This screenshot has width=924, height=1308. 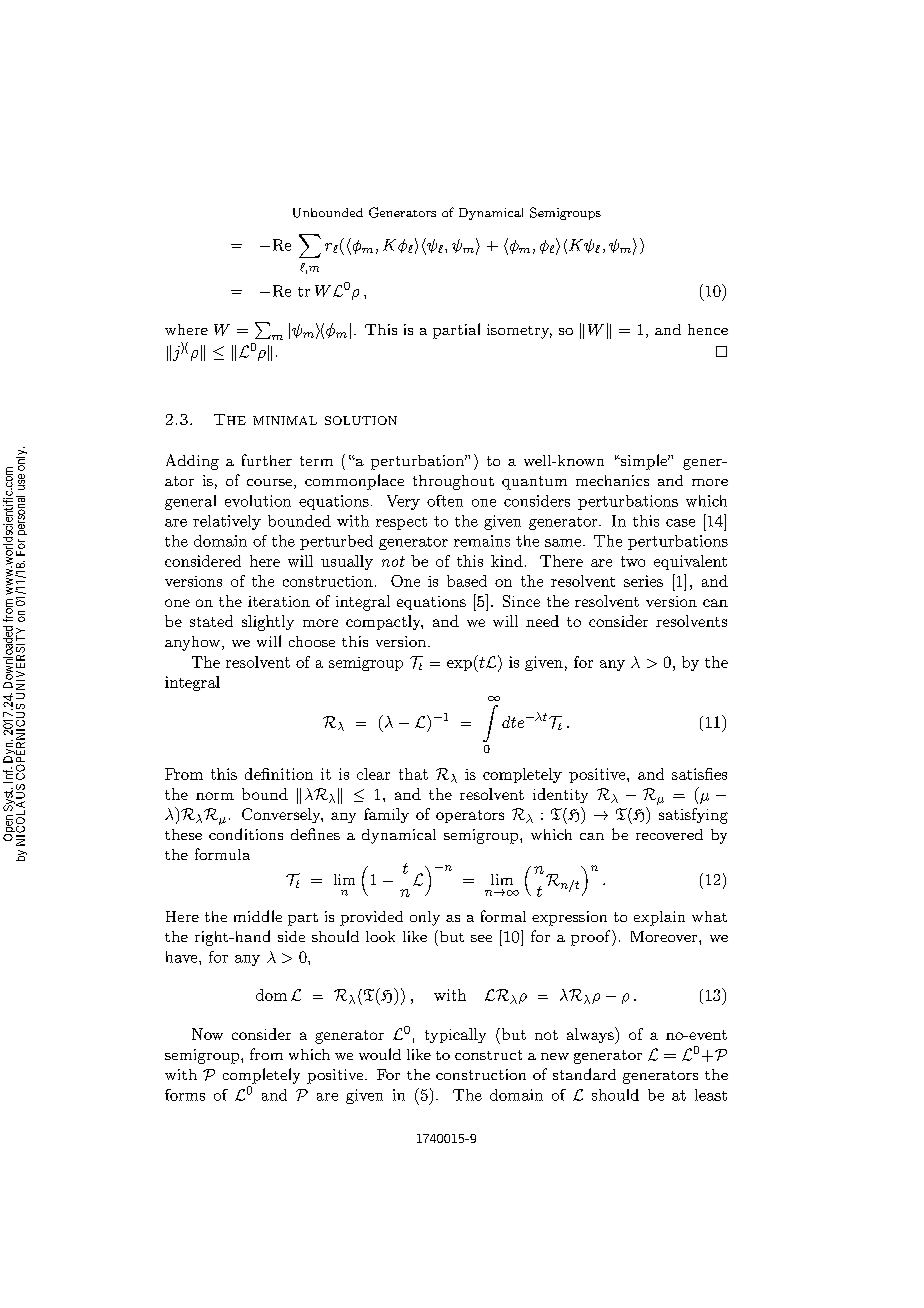 I want to click on that, so click(x=413, y=774).
